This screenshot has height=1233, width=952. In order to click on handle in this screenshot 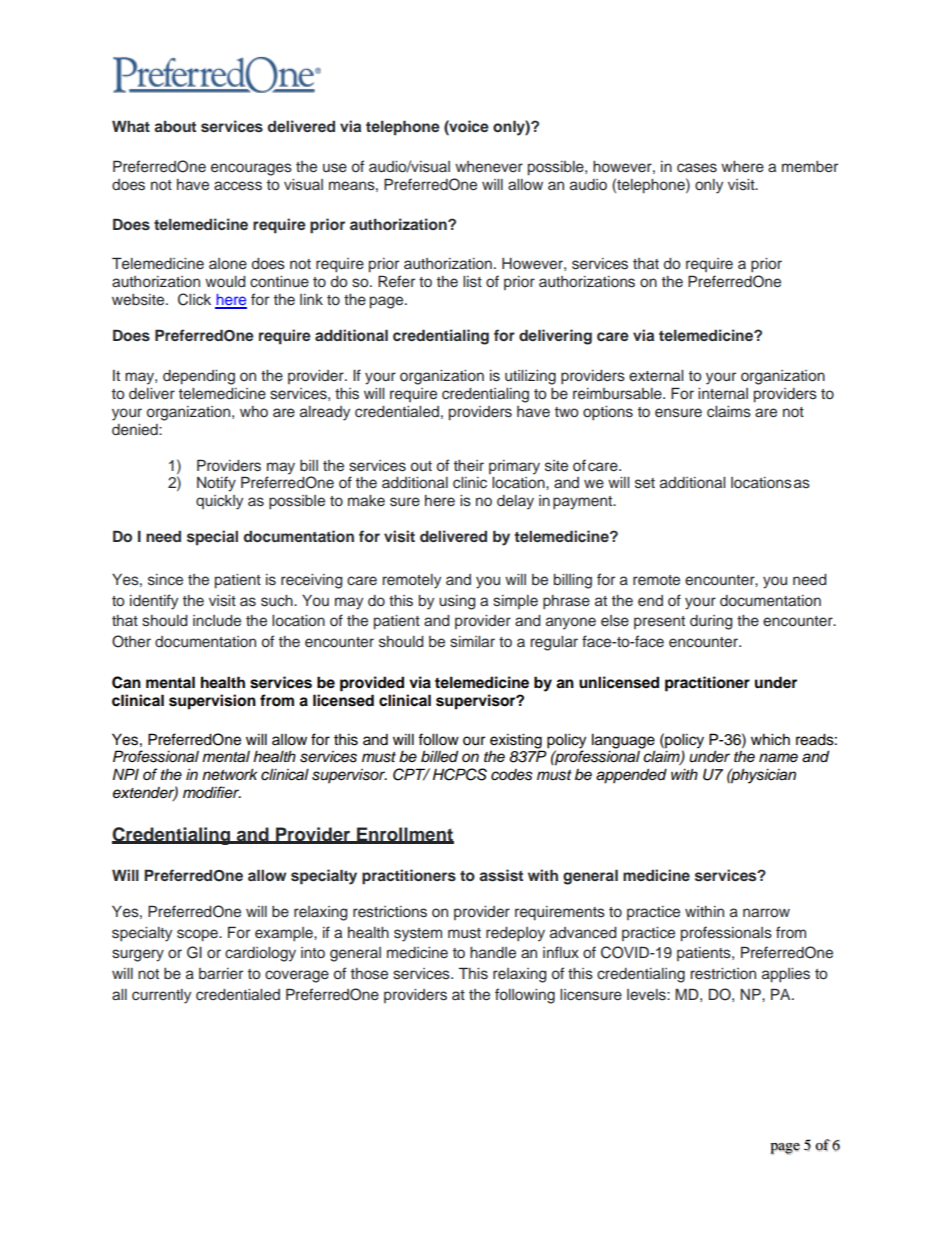, I will do `click(493, 952)`.
